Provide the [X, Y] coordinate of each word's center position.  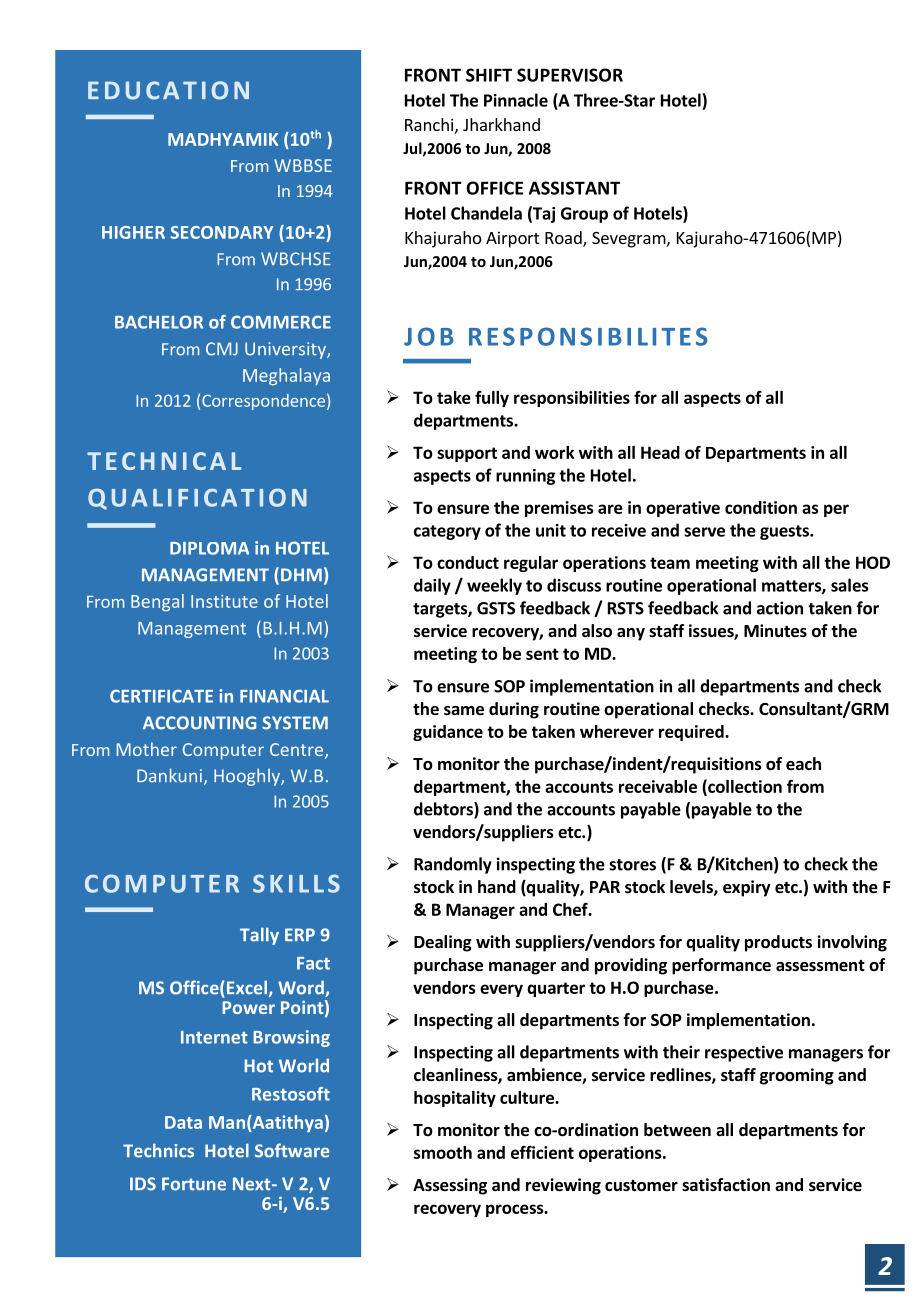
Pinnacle [516, 100]
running [525, 477]
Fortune [194, 1184]
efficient [542, 1152]
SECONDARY [222, 232]
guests [785, 532]
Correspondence [263, 402]
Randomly [453, 865]
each [803, 764]
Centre [298, 751]
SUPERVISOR [570, 75]
